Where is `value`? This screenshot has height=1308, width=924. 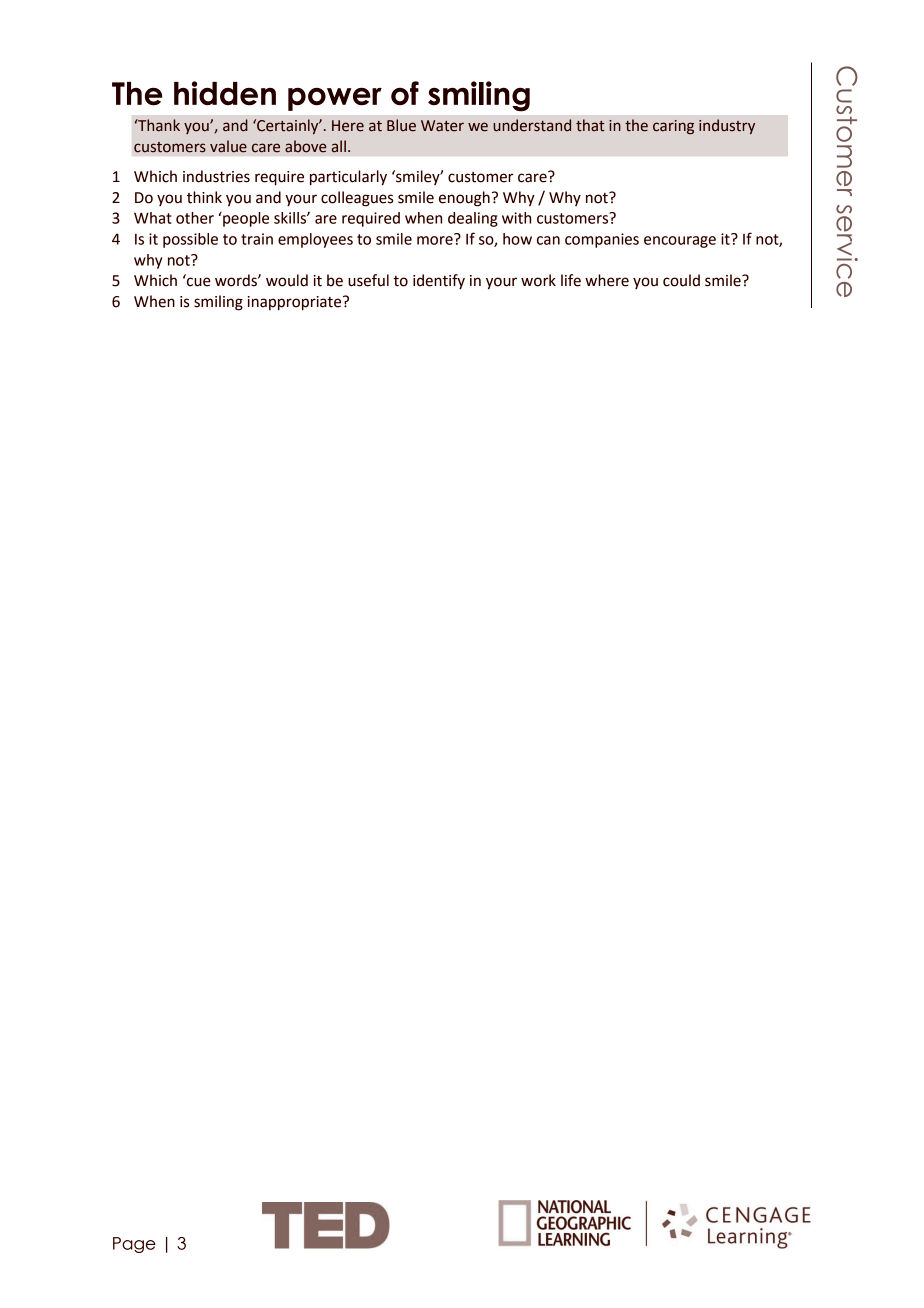
value is located at coordinates (228, 146).
